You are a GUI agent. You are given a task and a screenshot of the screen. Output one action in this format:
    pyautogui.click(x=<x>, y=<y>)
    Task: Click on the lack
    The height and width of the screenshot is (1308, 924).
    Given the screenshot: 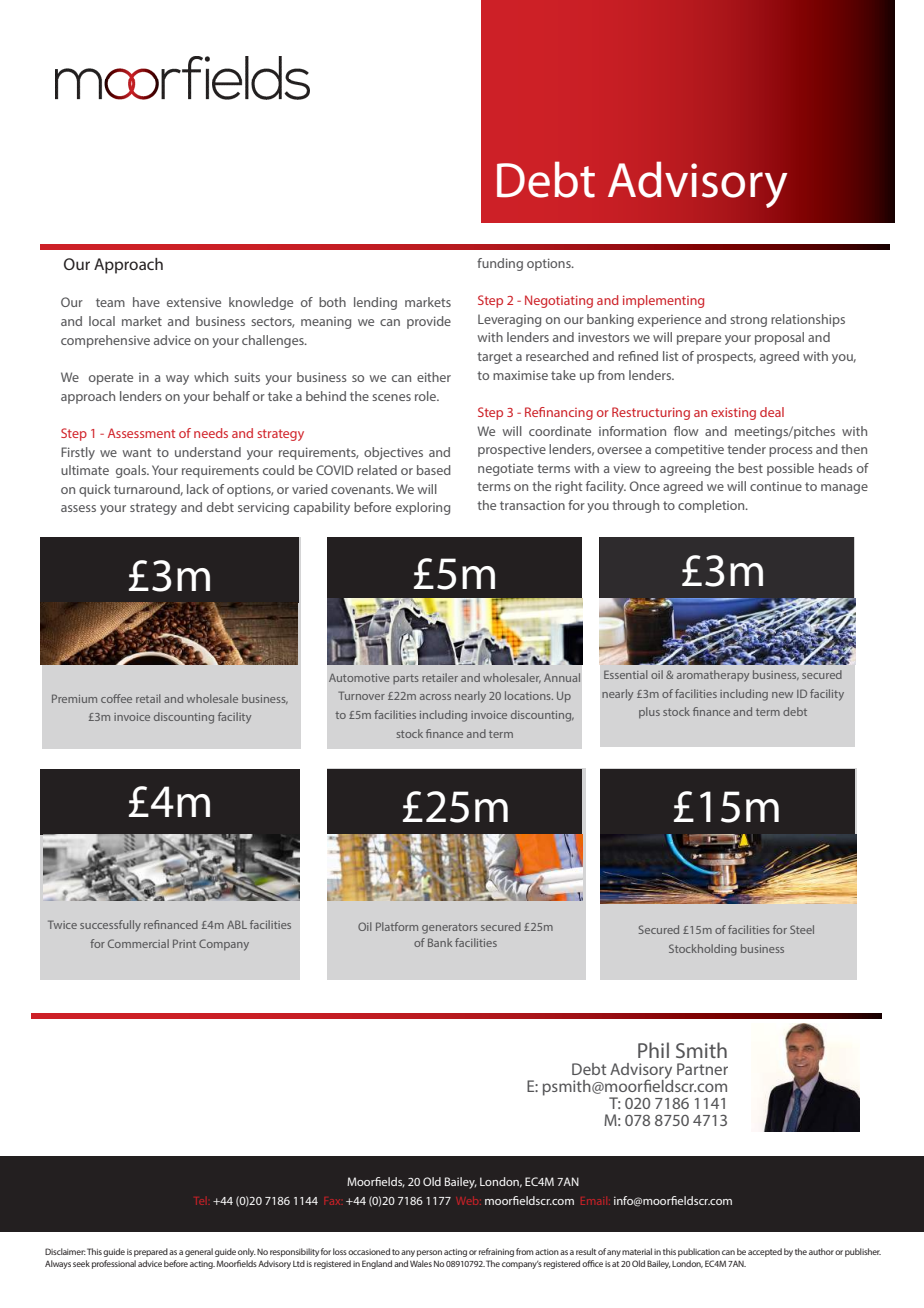 What is the action you would take?
    pyautogui.click(x=198, y=489)
